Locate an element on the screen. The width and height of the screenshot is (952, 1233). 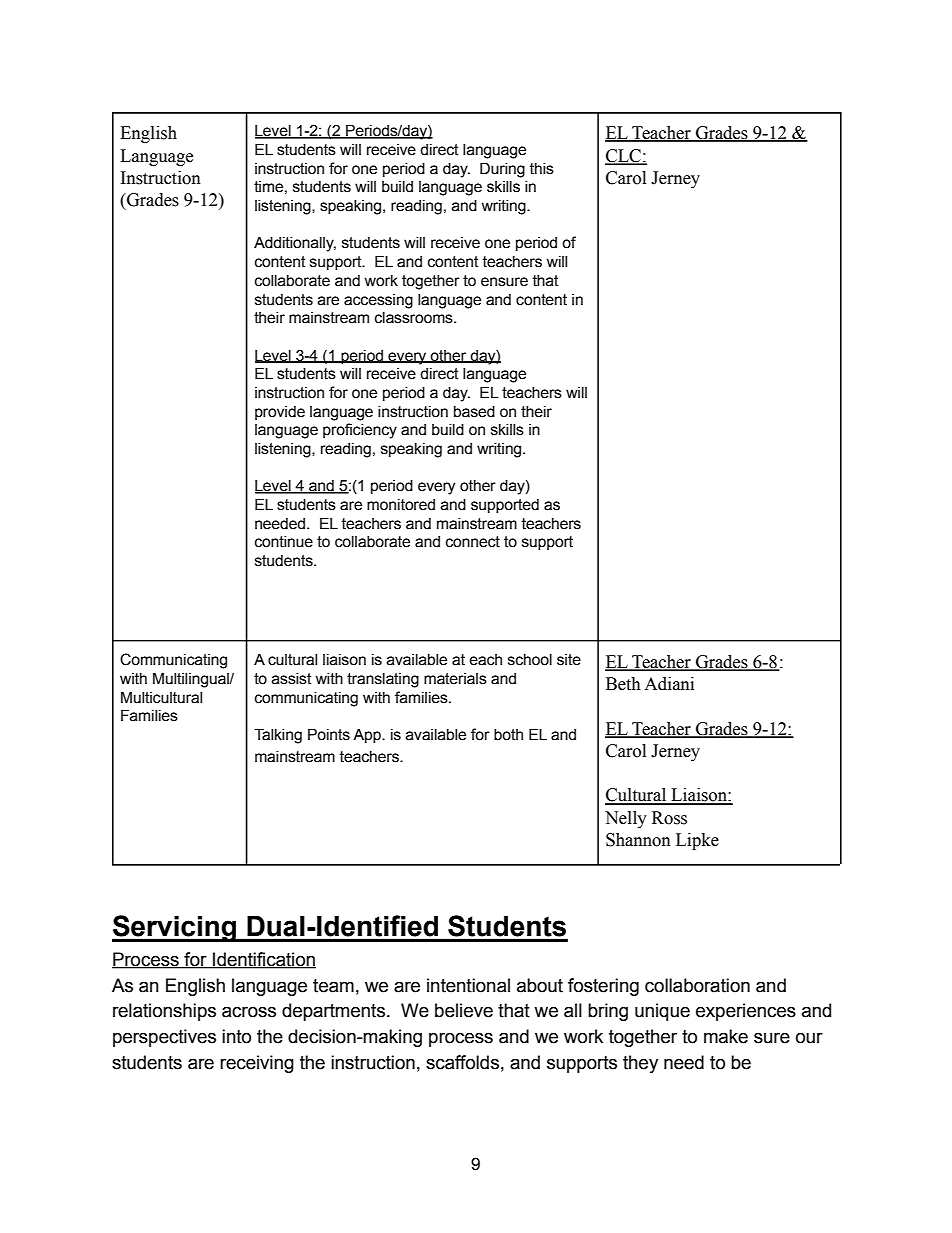
assist is located at coordinates (292, 679).
